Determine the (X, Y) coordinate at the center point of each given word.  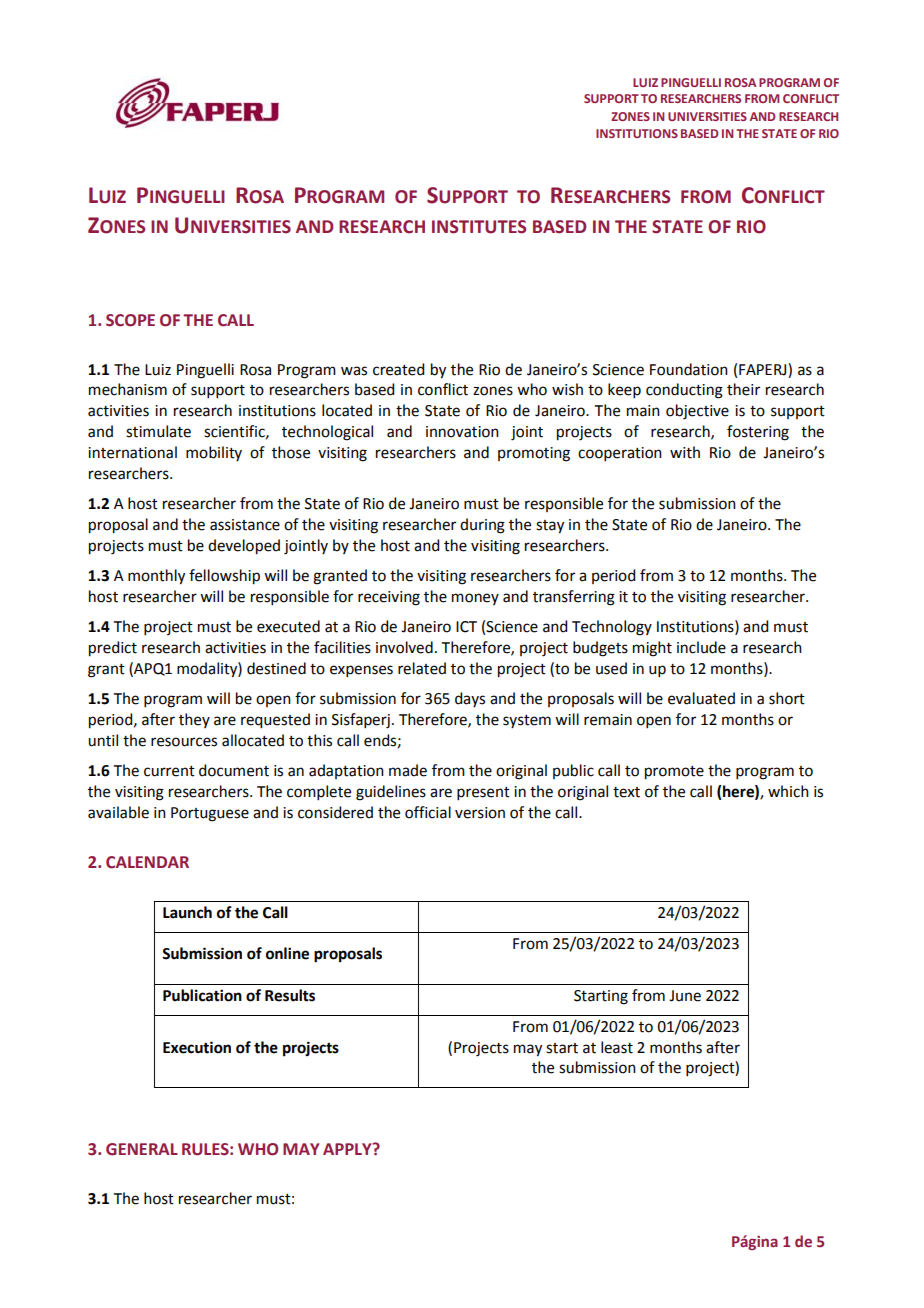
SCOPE (130, 320)
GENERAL (142, 1149)
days (470, 699)
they (194, 720)
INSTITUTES (479, 227)
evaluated (701, 698)
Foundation (689, 369)
